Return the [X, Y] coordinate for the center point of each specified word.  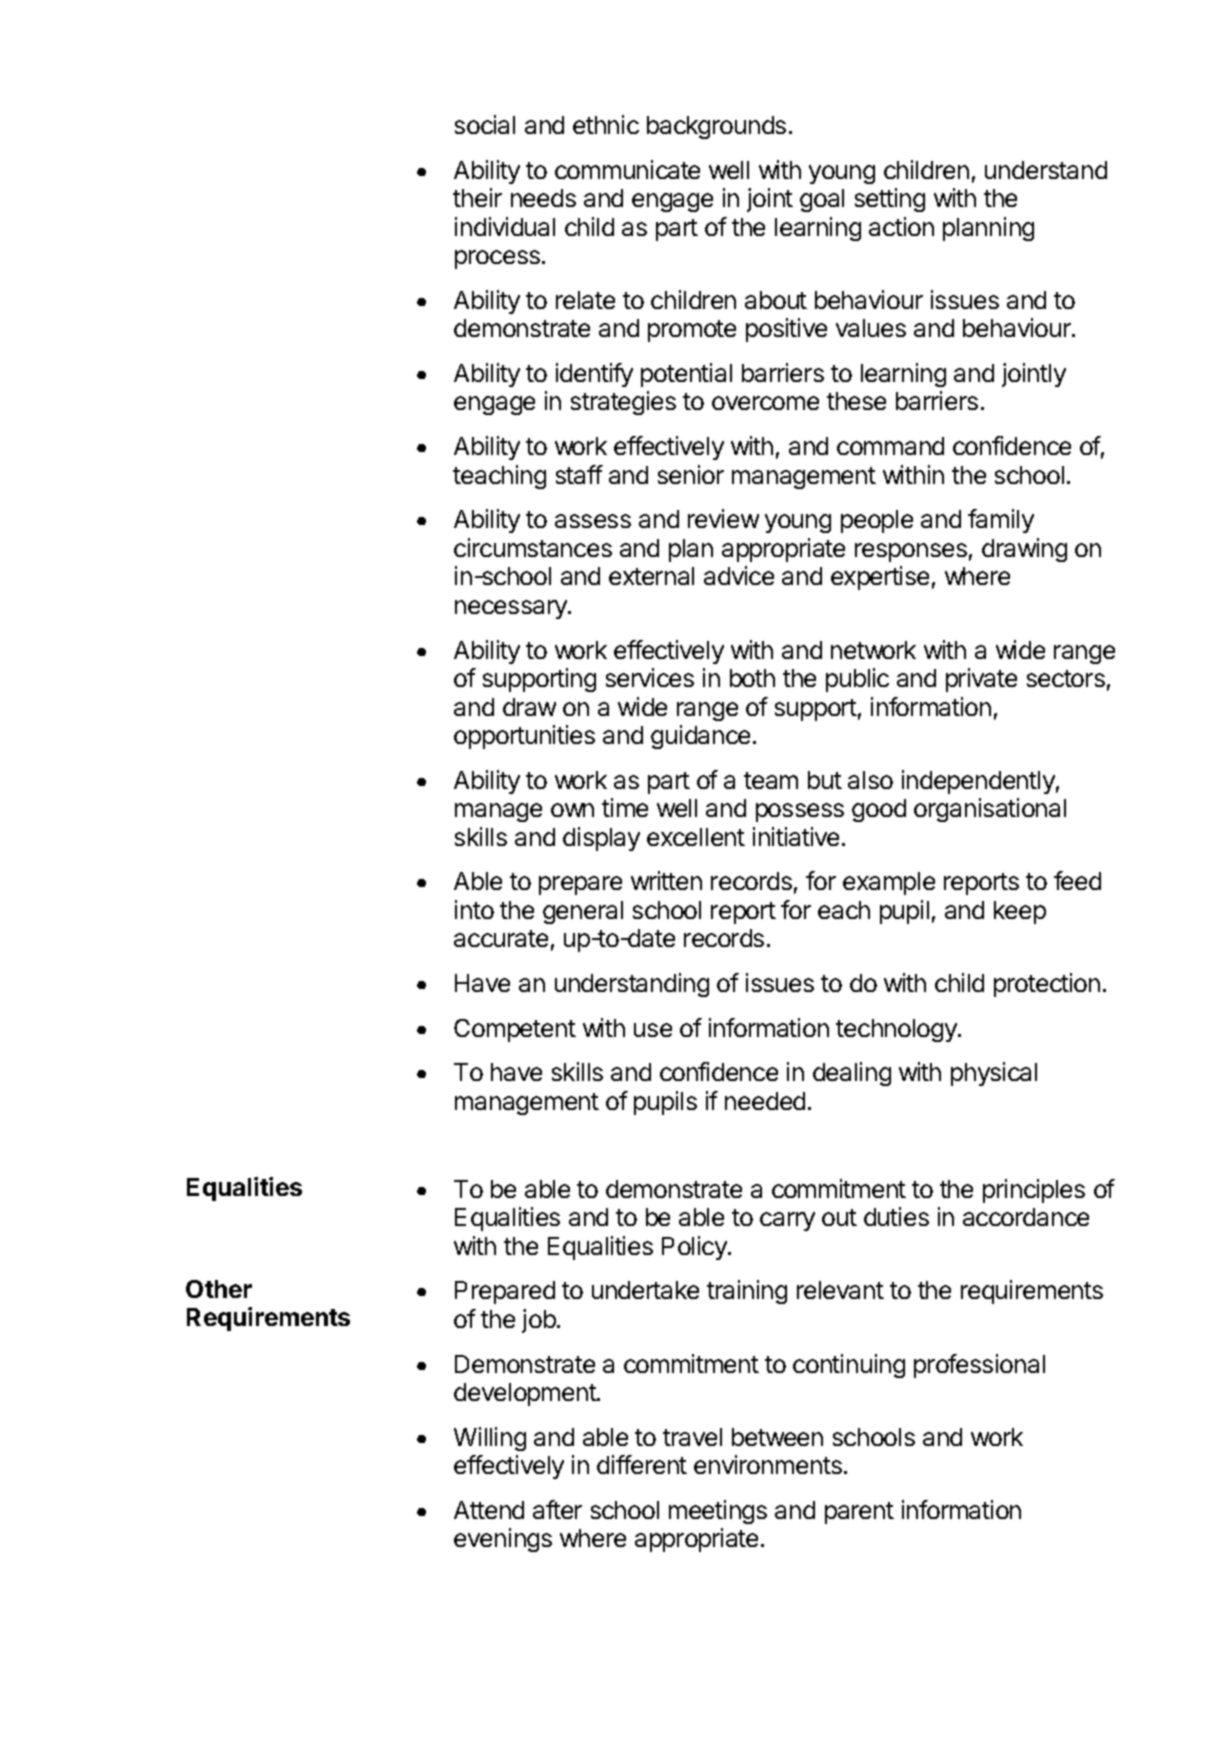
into [474, 909]
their [477, 197]
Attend [489, 1510]
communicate [627, 169]
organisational [990, 810]
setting [890, 200]
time [625, 807]
